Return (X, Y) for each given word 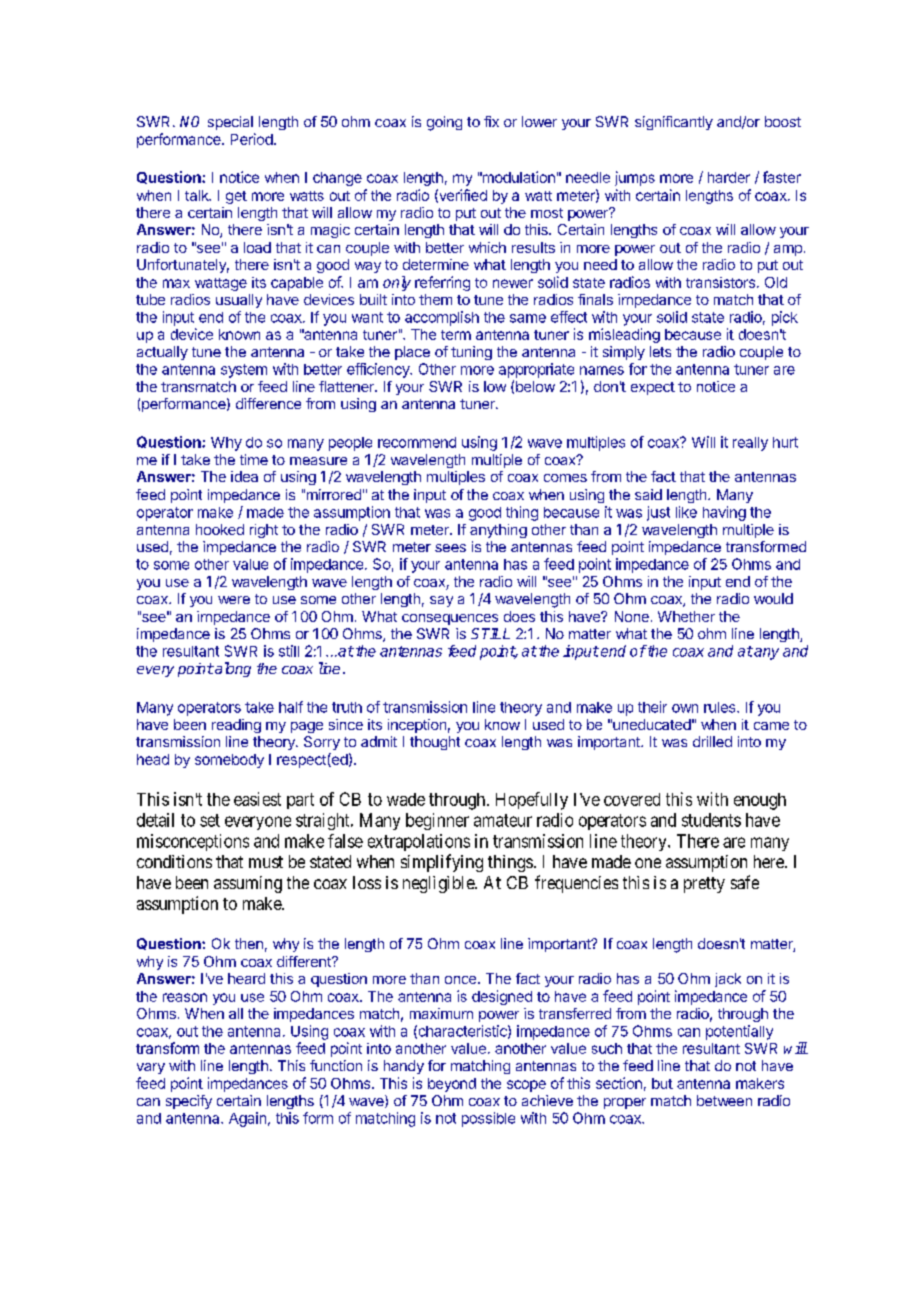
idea (244, 476)
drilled (712, 741)
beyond (452, 1085)
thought (435, 743)
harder (729, 177)
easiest (257, 799)
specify (189, 1102)
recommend (417, 442)
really (750, 444)
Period (252, 139)
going (444, 123)
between (724, 1100)
